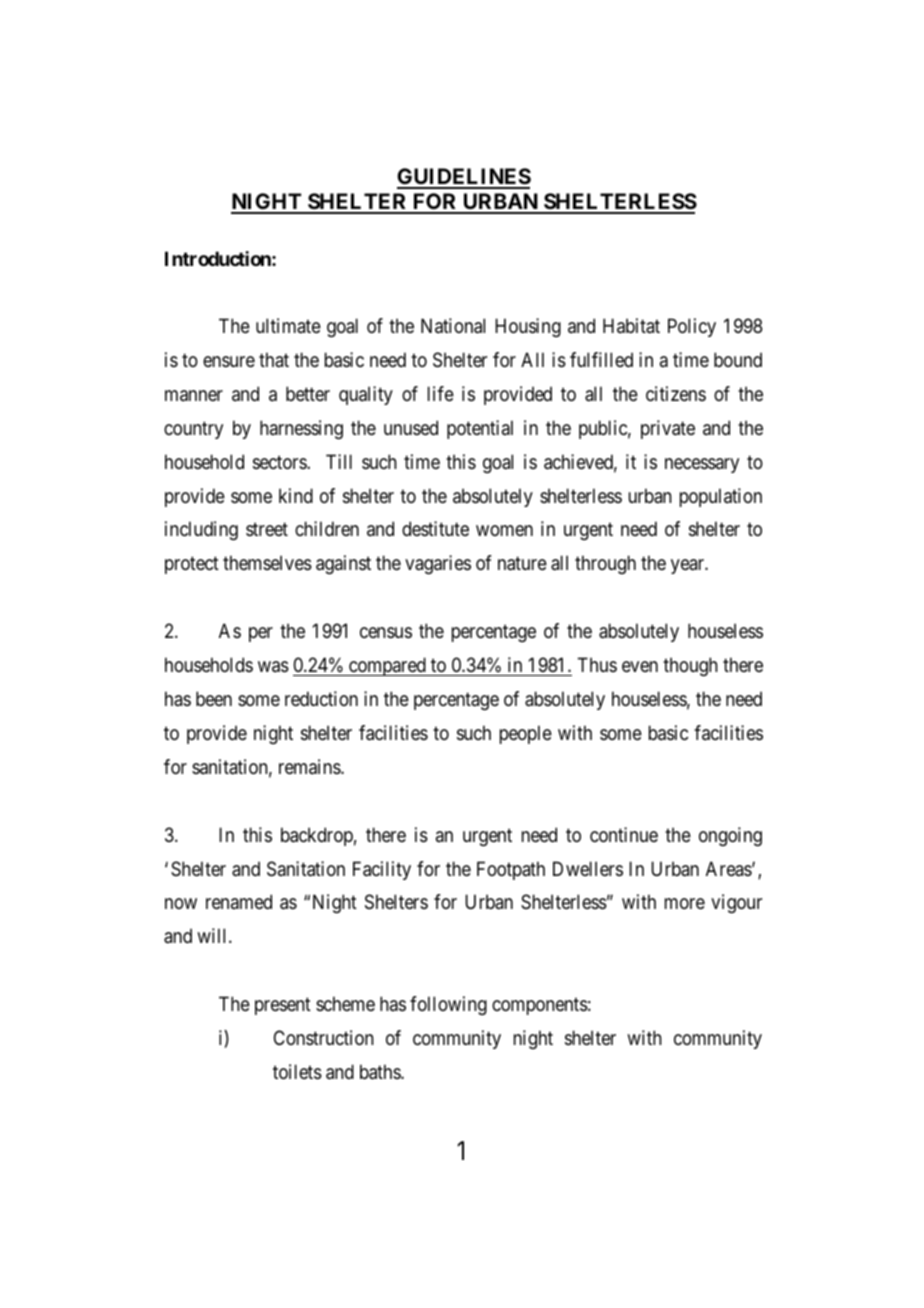  Describe the element at coordinates (690, 666) in the document. I see `though` at that location.
